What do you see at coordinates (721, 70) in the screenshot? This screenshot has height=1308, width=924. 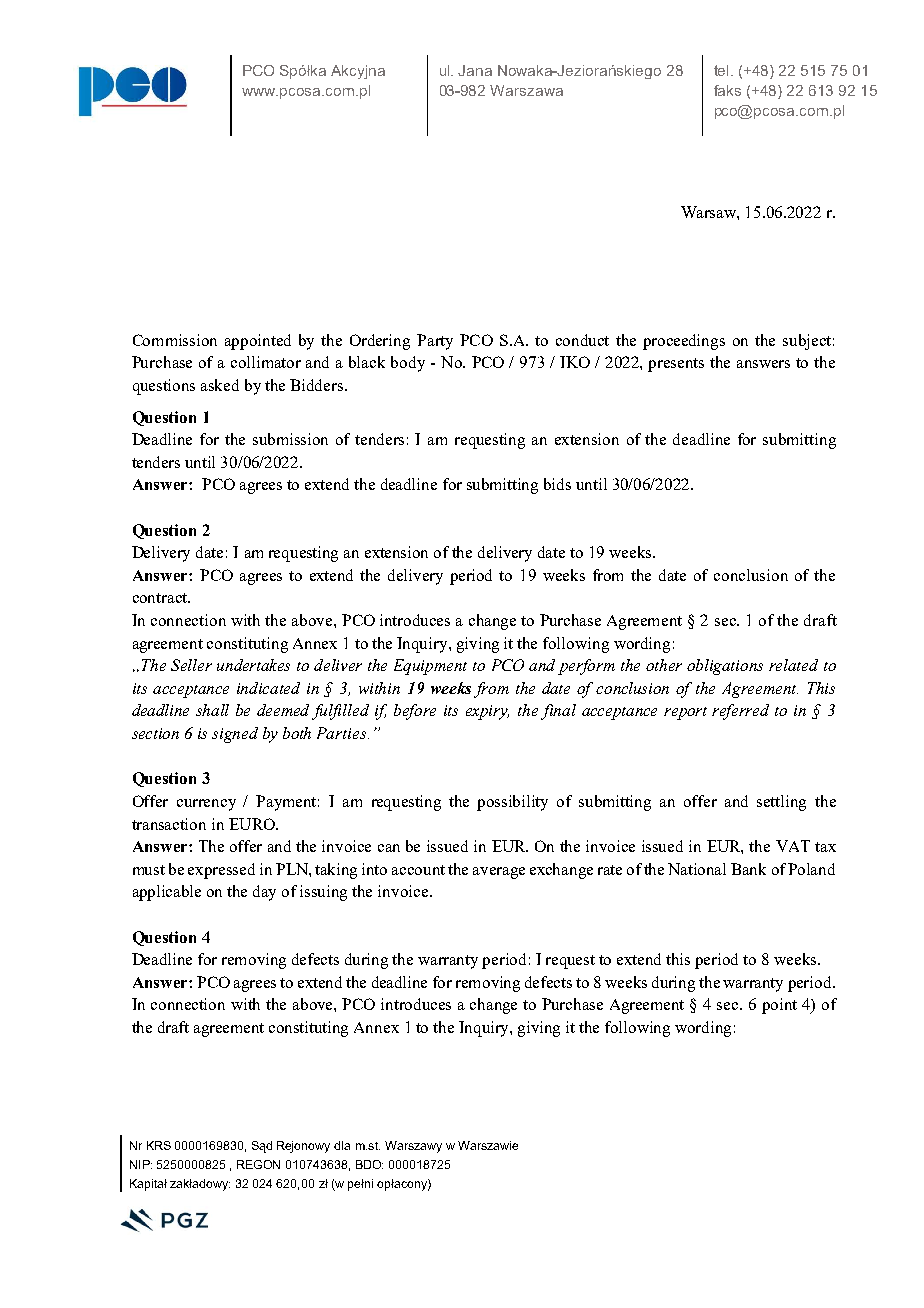 I see `tel` at bounding box center [721, 70].
